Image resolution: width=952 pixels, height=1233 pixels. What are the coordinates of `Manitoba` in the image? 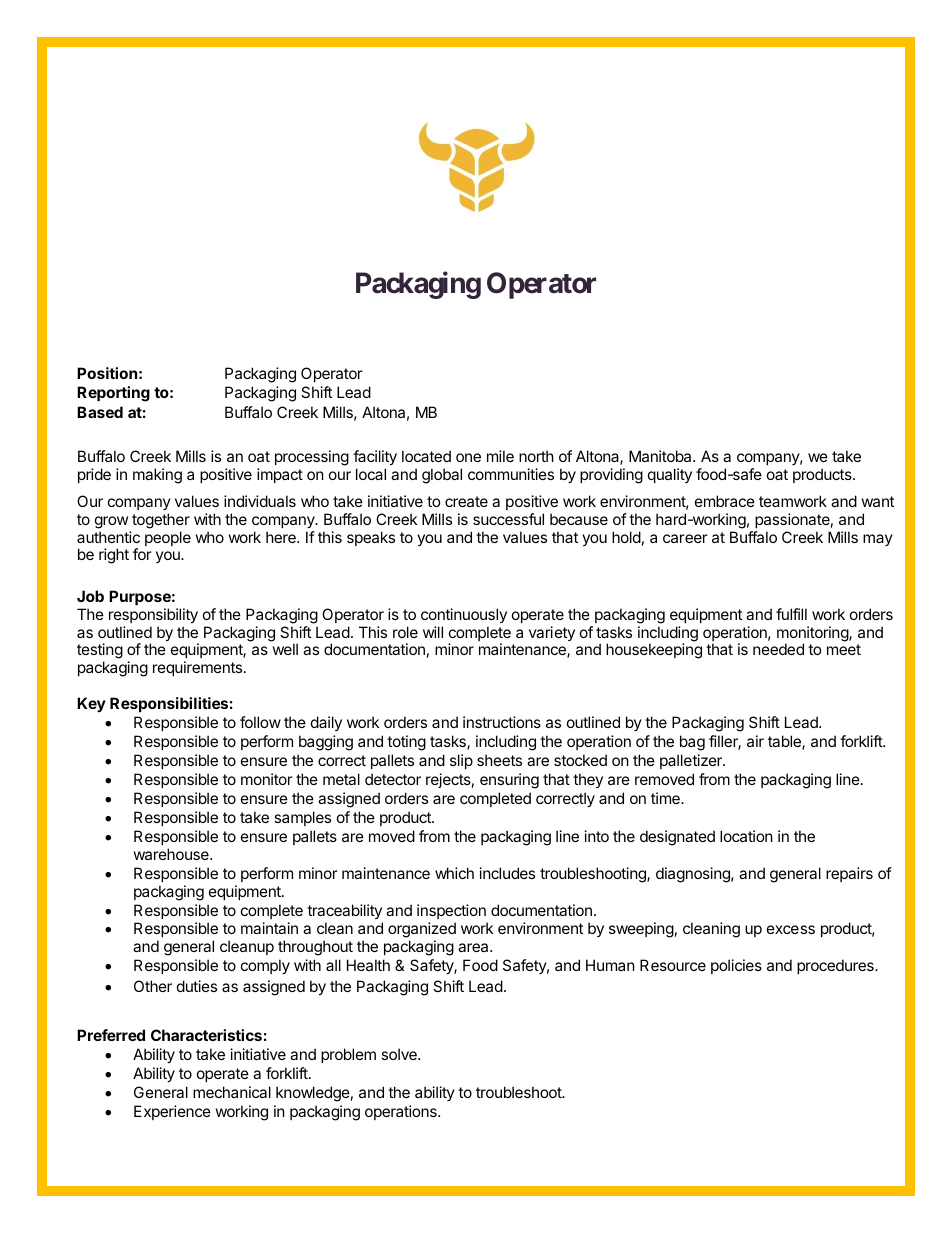 It's located at (661, 456).
